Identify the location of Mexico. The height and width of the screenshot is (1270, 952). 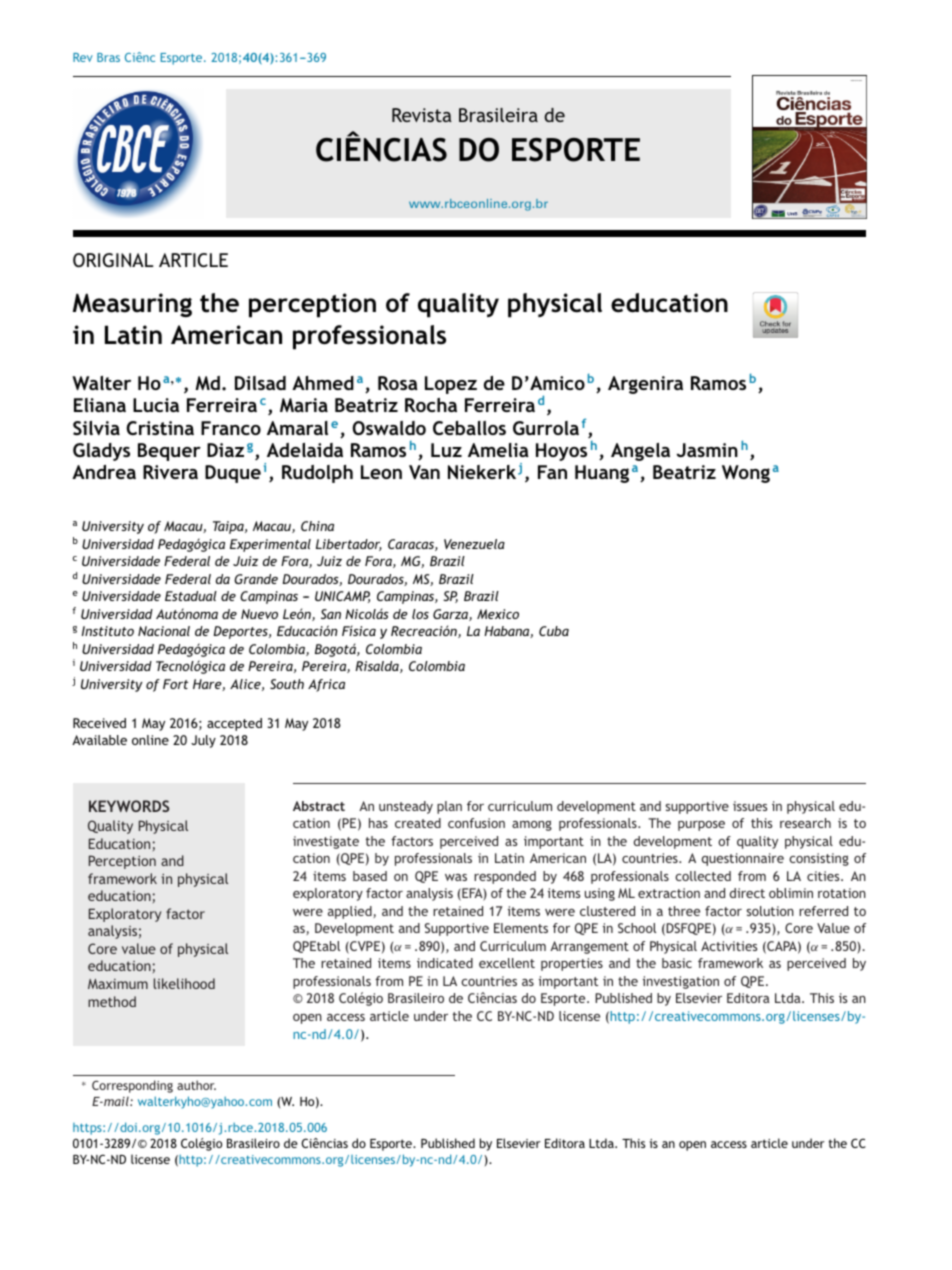
(498, 614).
